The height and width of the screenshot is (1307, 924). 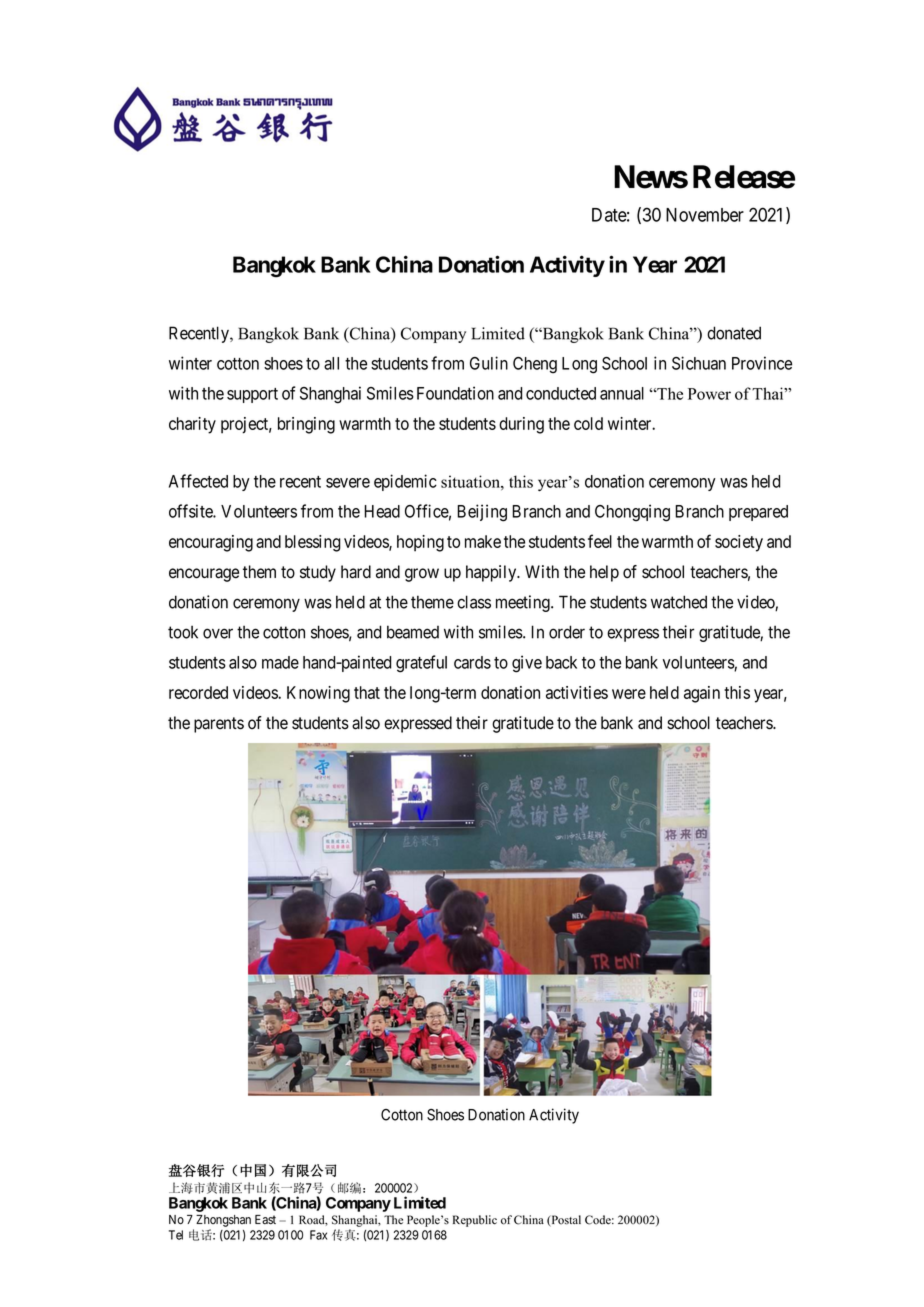 I want to click on East, so click(x=265, y=1220).
